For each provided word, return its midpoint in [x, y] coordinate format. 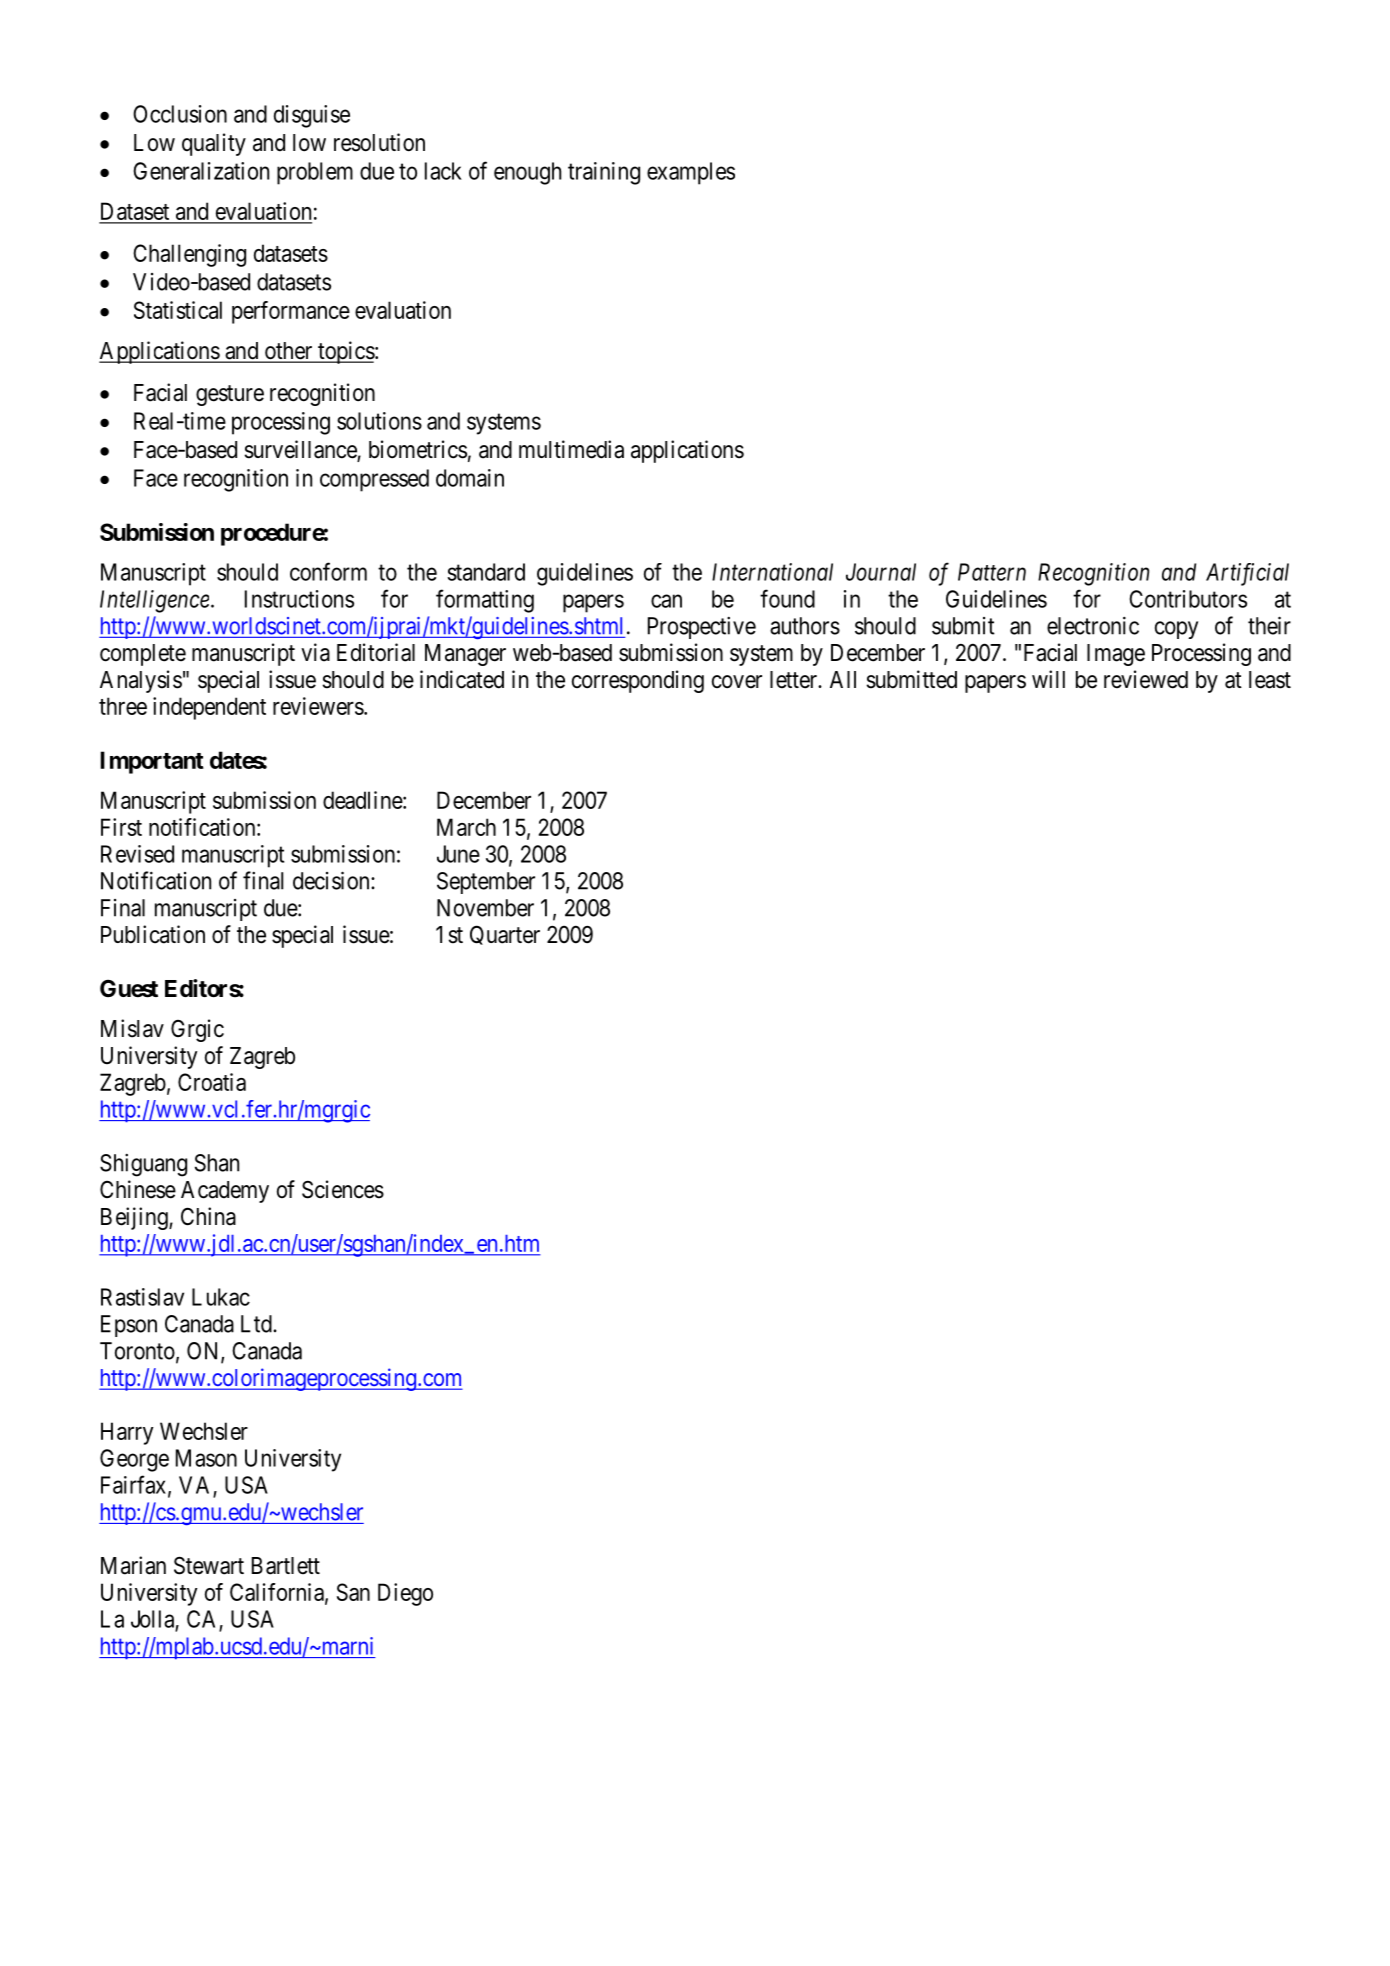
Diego [405, 1594]
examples [691, 173]
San [353, 1592]
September [486, 883]
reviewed [1146, 679]
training [604, 173]
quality [214, 144]
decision [332, 880]
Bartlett [286, 1566]
